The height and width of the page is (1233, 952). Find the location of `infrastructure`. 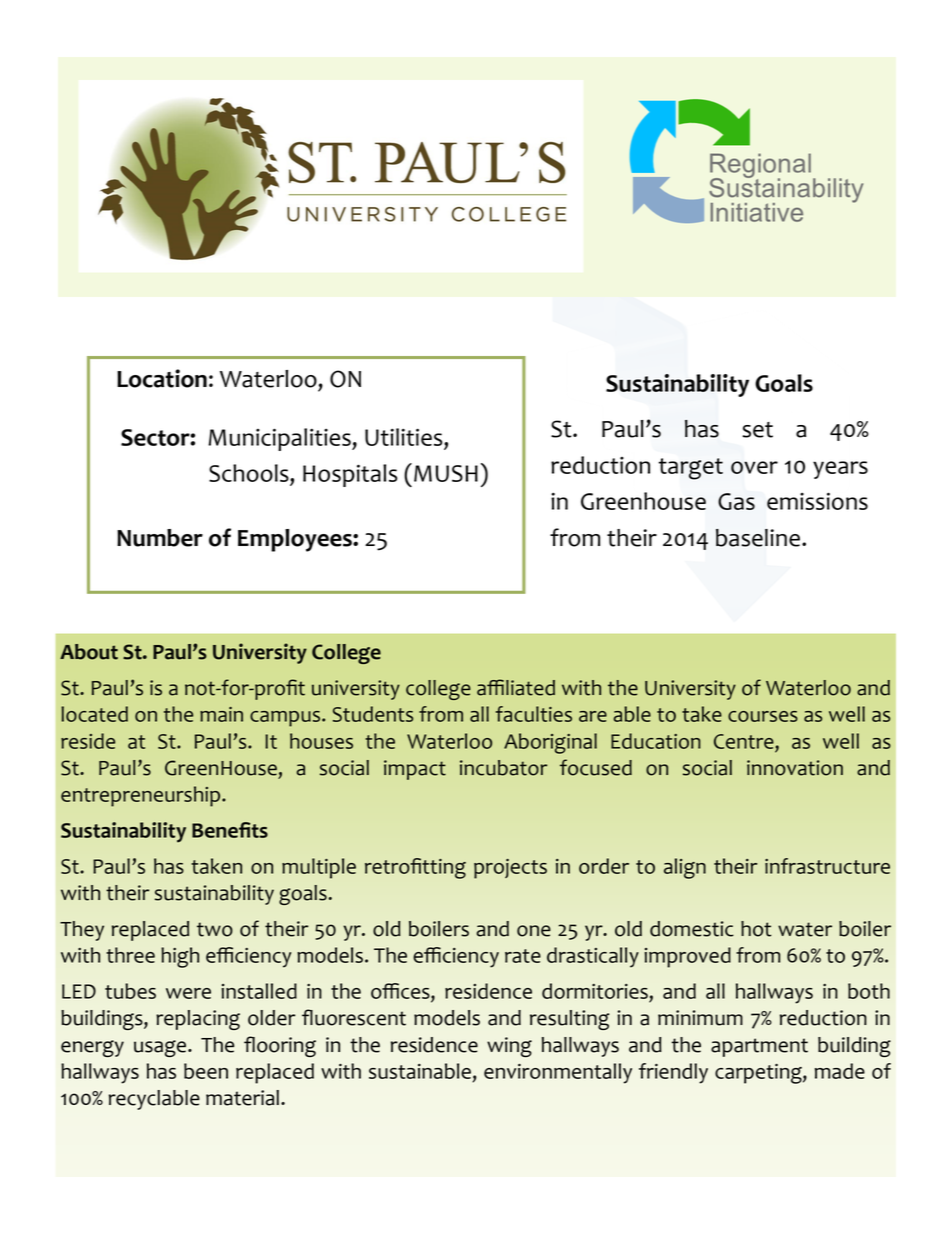

infrastructure is located at coordinates (827, 866).
